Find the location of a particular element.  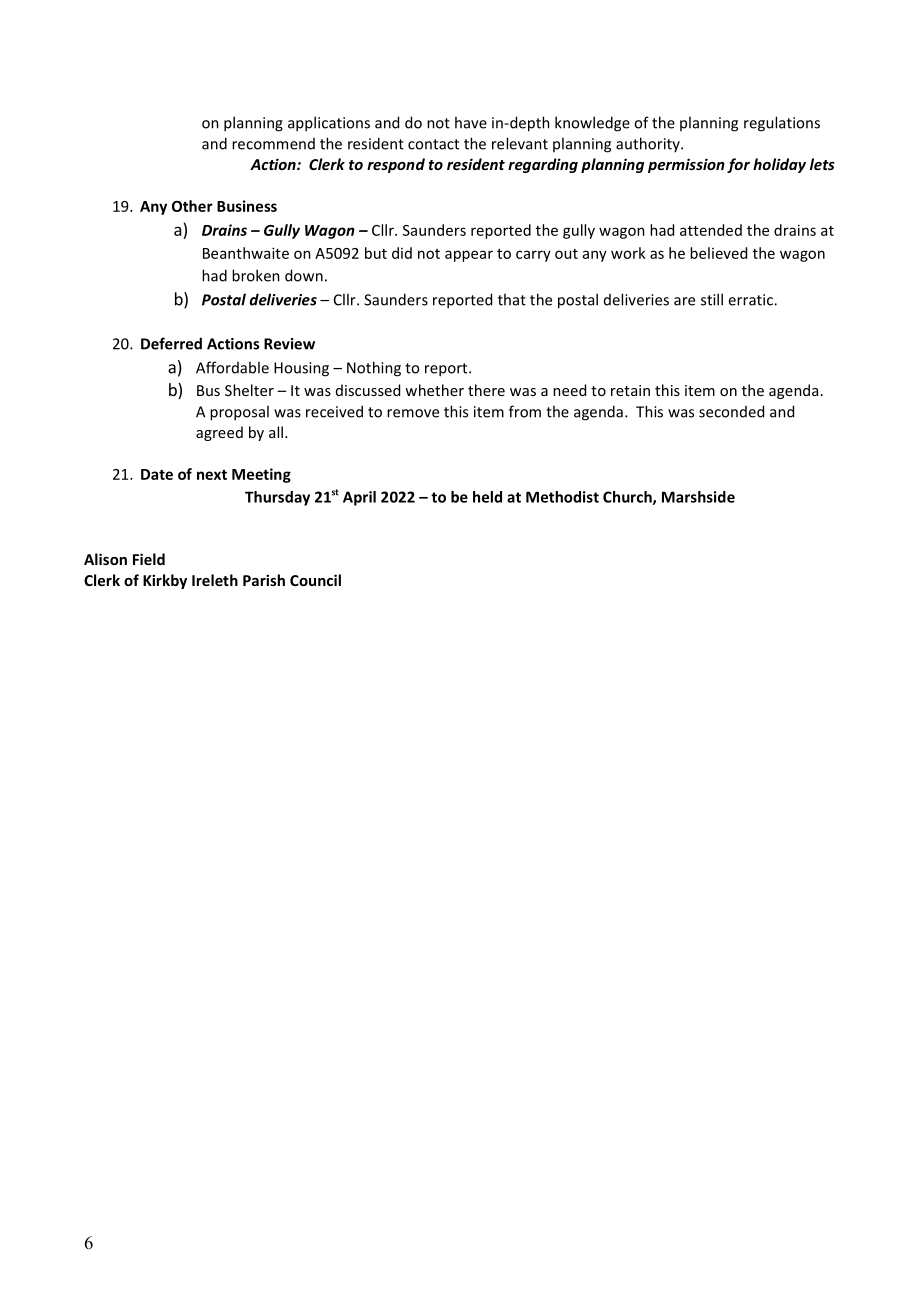

regulations is located at coordinates (782, 124).
